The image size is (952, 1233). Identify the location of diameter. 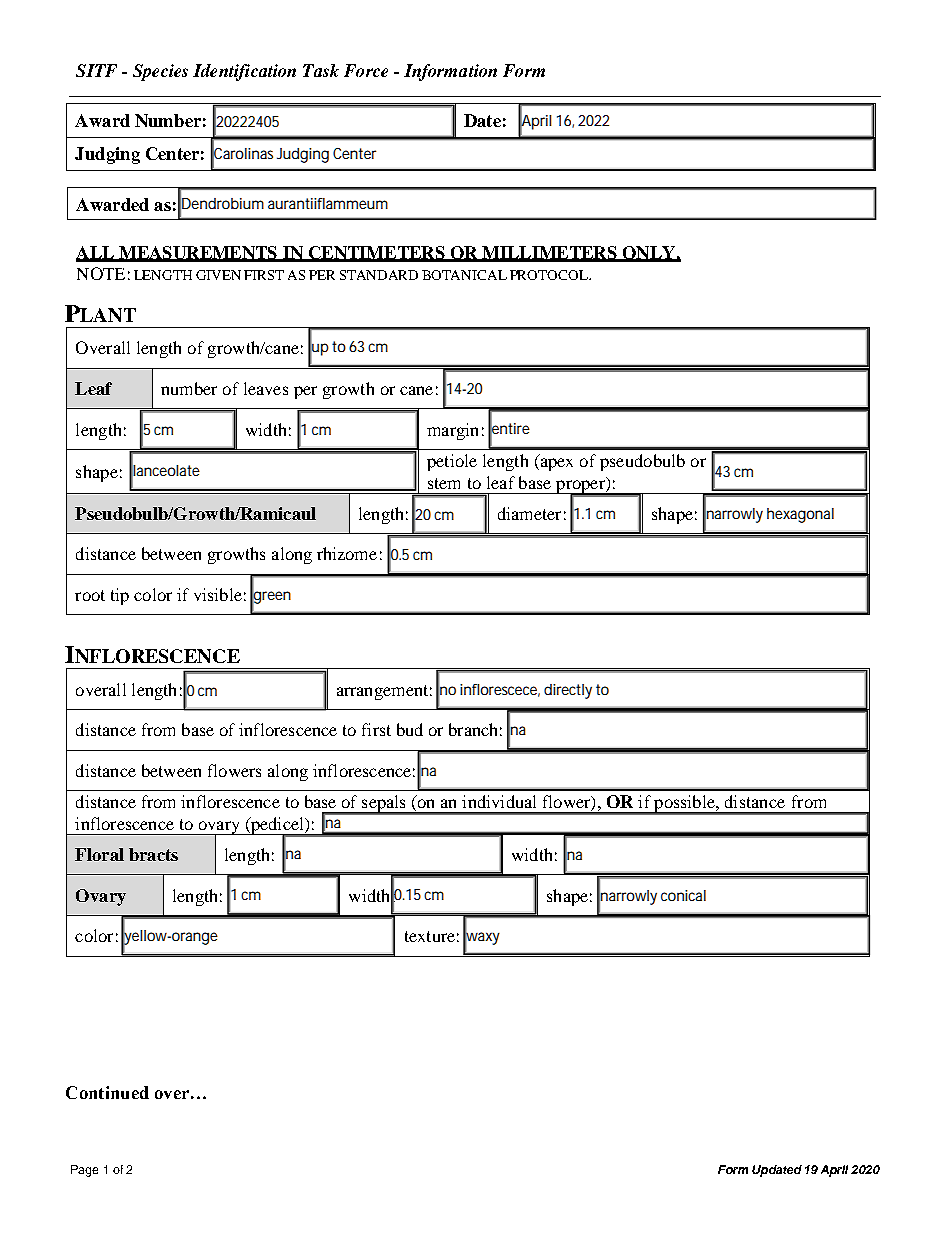
(529, 513).
